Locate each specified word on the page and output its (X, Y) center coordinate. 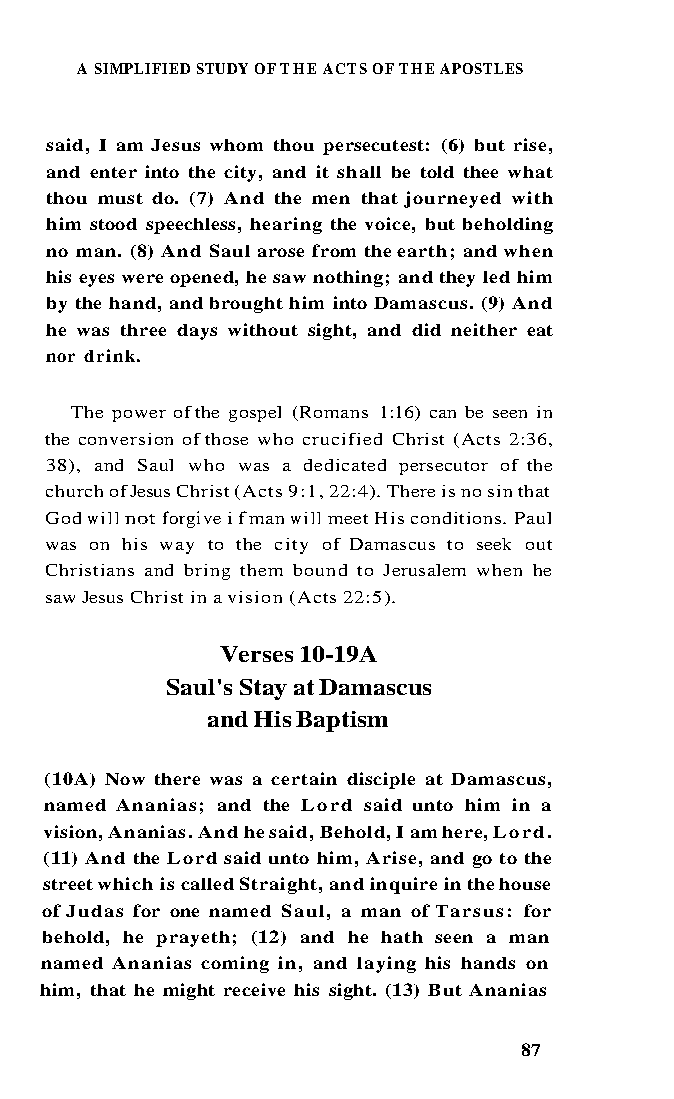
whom (236, 145)
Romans (332, 413)
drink (109, 355)
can (443, 414)
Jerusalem (424, 570)
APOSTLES (481, 68)
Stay (263, 689)
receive (254, 989)
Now (125, 779)
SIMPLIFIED (142, 68)
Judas (94, 911)
